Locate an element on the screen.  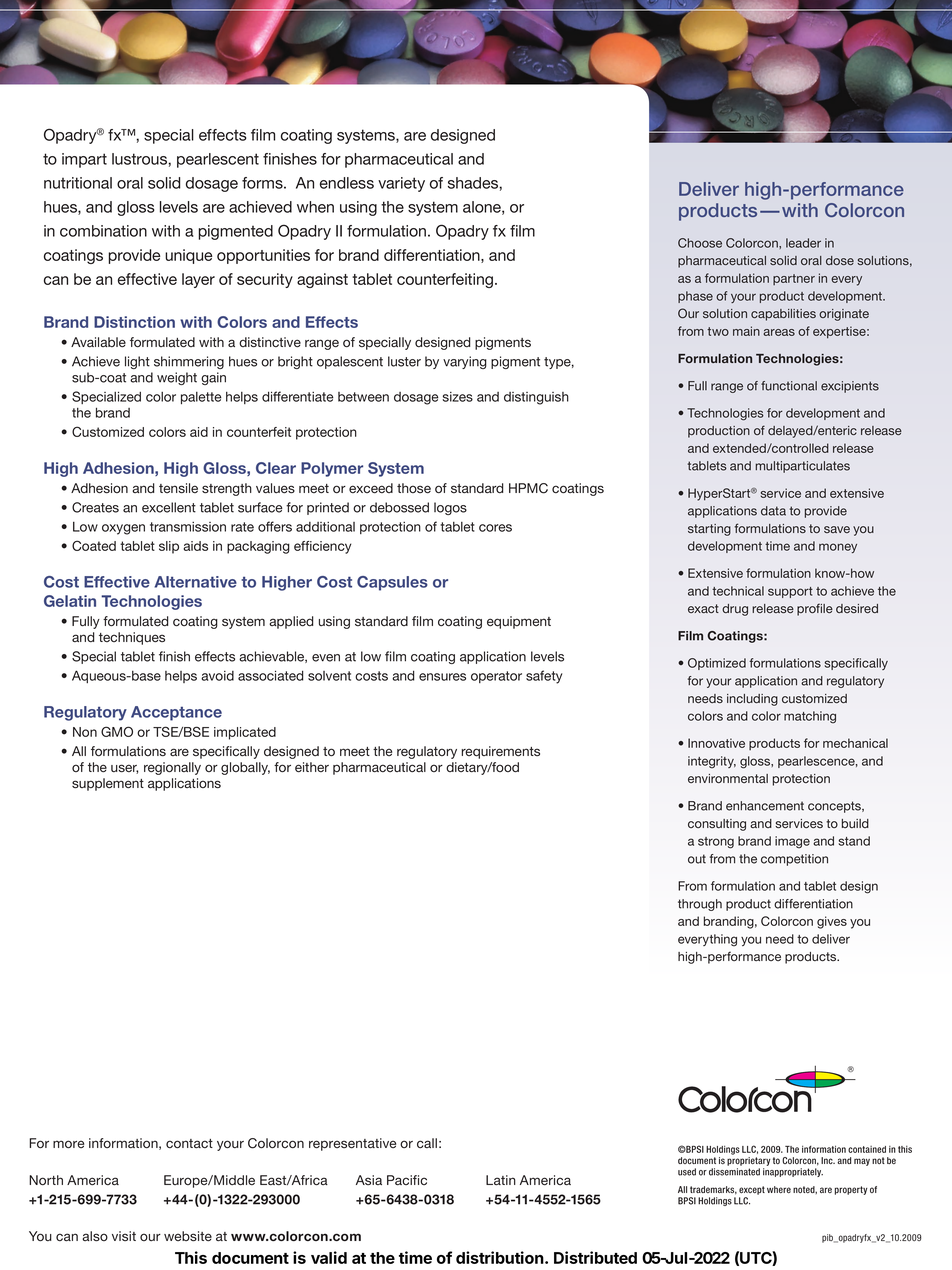
nutritional is located at coordinates (78, 183).
